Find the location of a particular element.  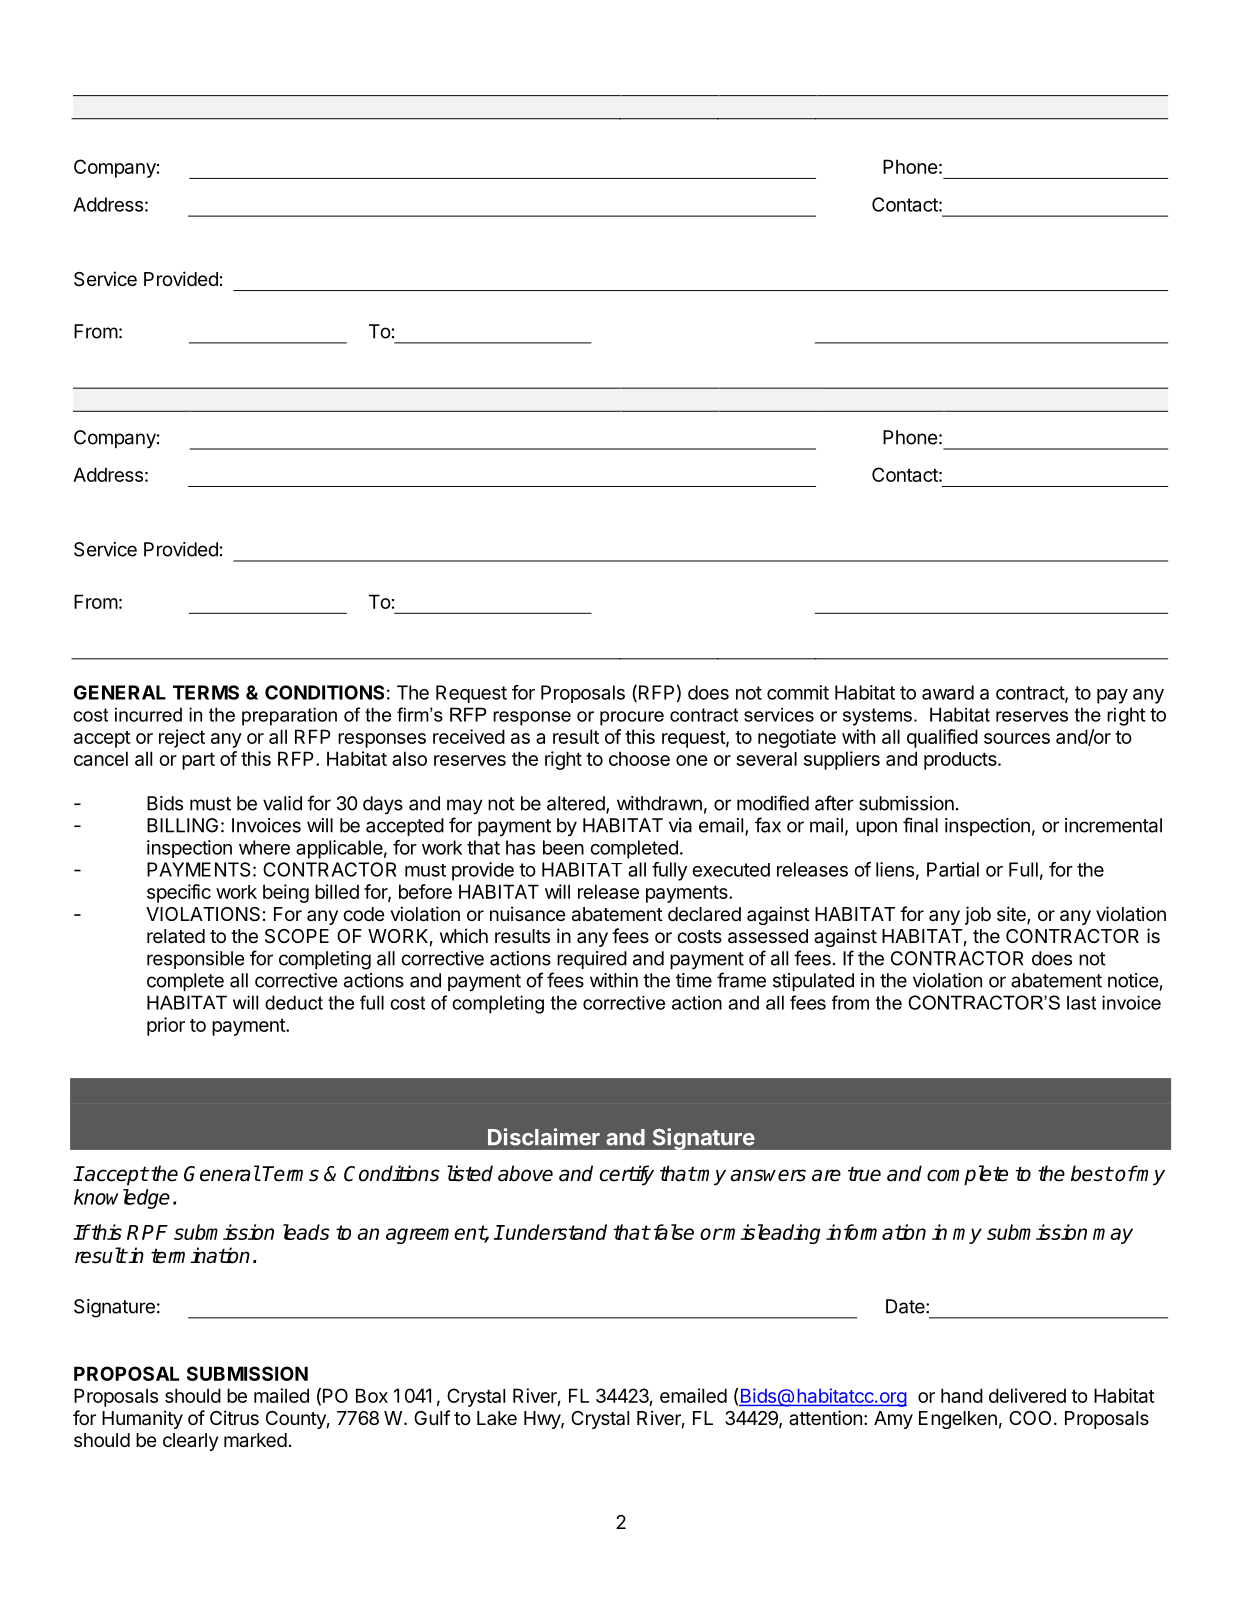

procure is located at coordinates (632, 718).
